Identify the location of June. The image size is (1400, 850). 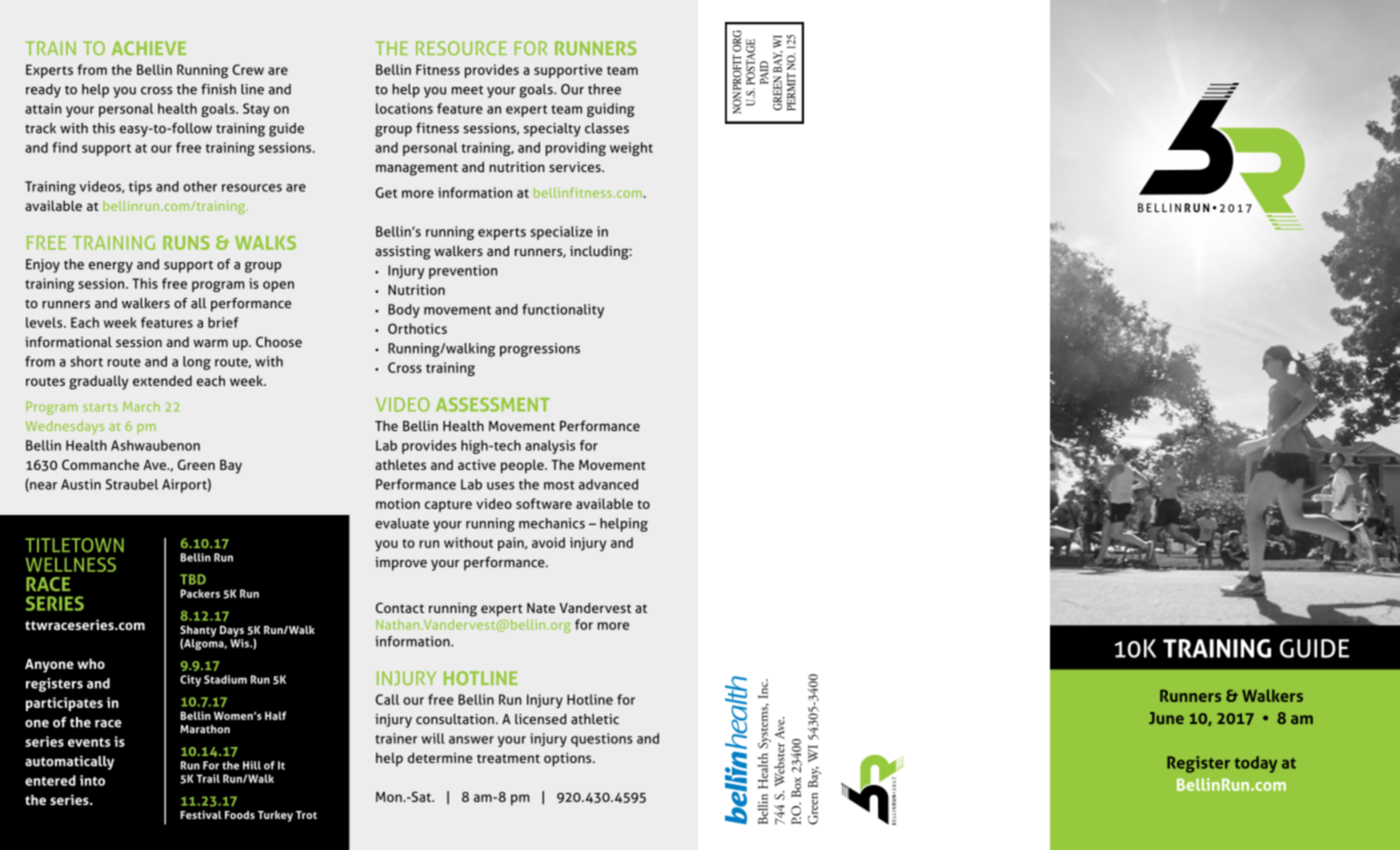
(1166, 718).
